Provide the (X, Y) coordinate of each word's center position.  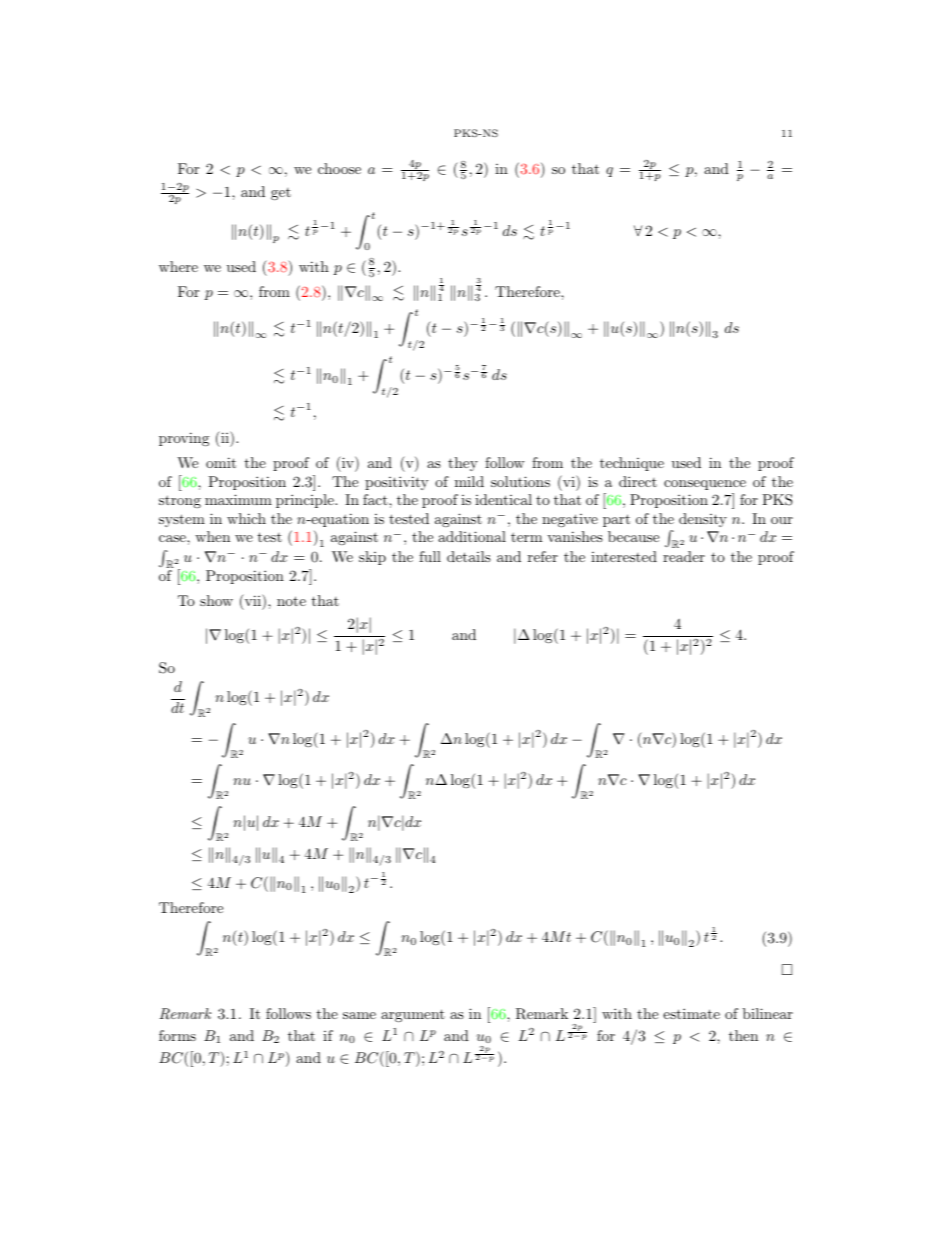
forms (177, 1035)
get (281, 194)
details (469, 556)
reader (684, 556)
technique (632, 464)
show (216, 600)
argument (413, 1015)
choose (339, 168)
